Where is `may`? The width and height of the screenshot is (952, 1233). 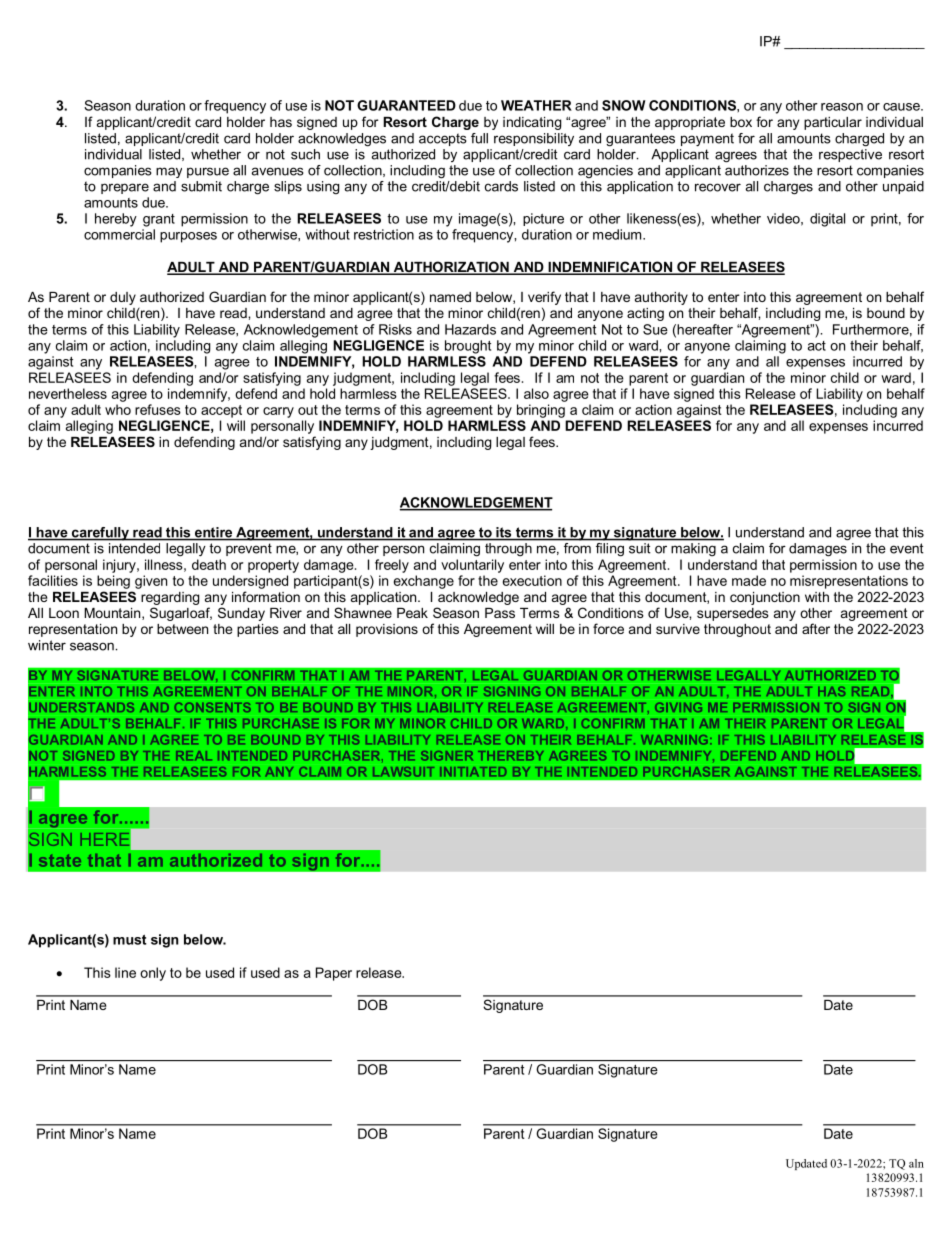
may is located at coordinates (169, 172).
